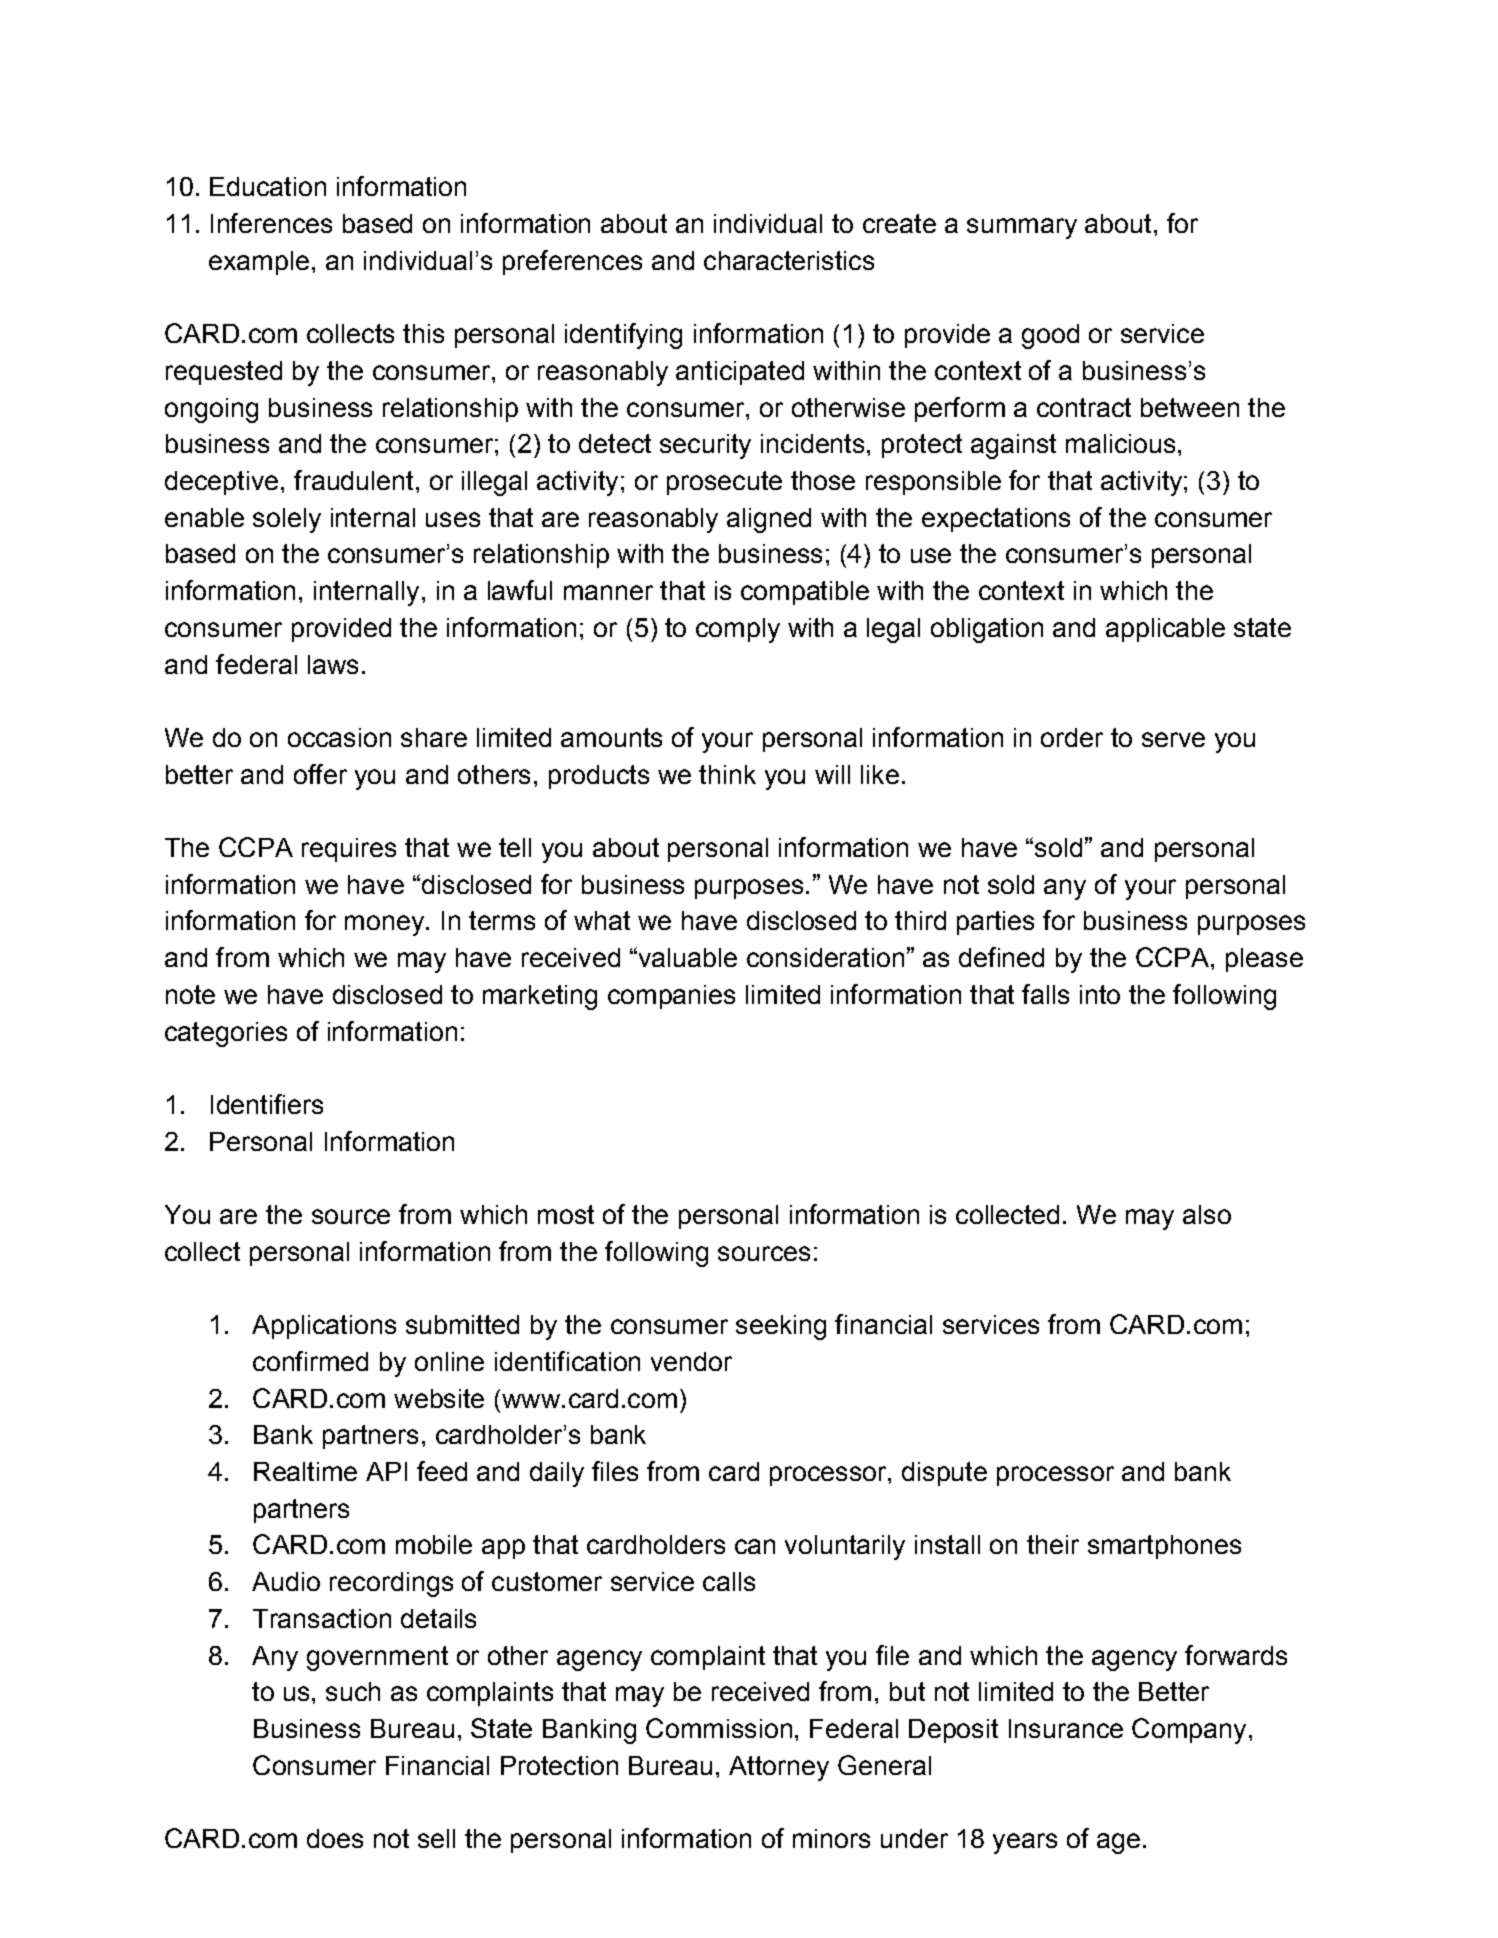 The image size is (1498, 1938). I want to click on characteristics, so click(789, 260).
